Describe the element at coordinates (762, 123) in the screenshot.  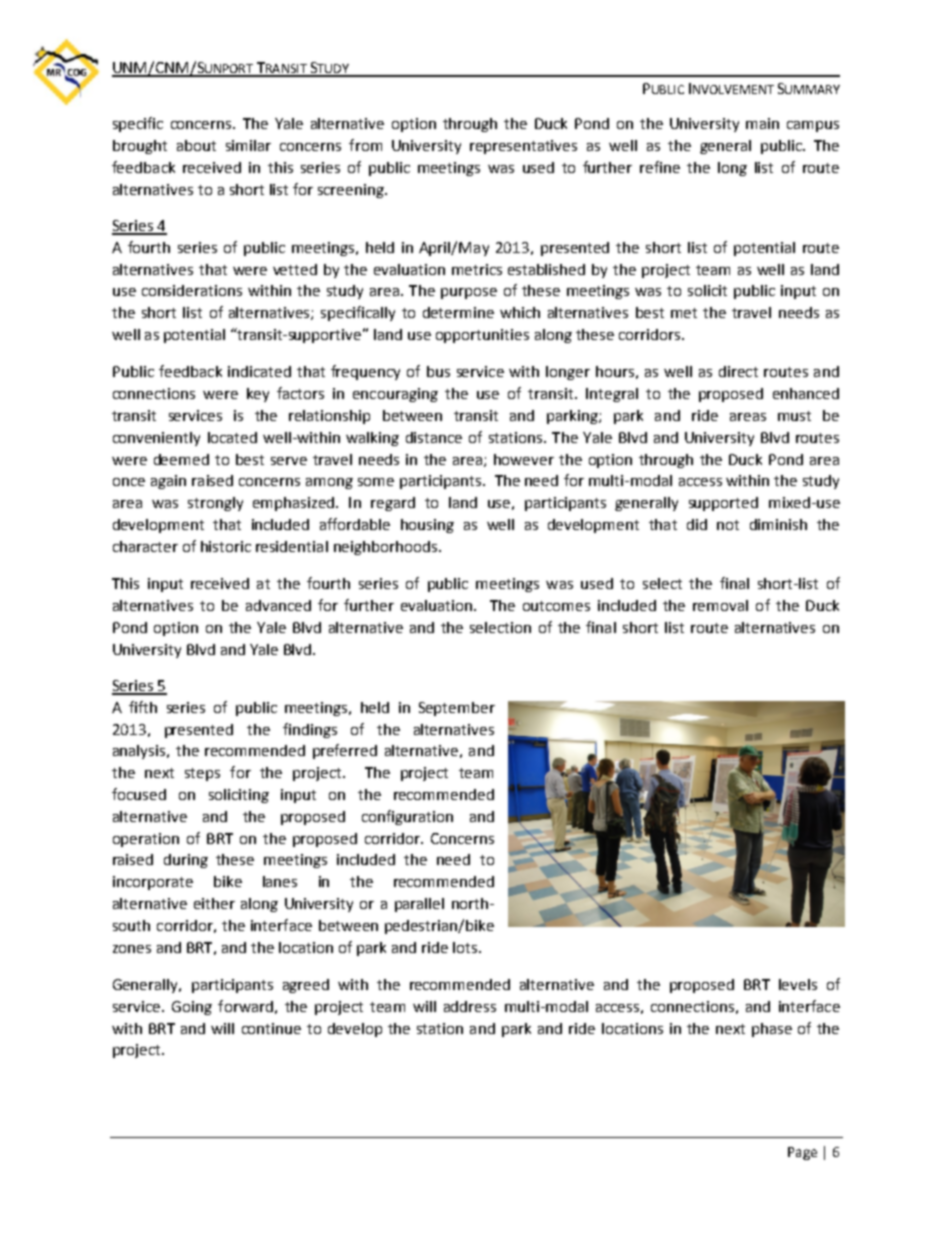
I see `main` at that location.
